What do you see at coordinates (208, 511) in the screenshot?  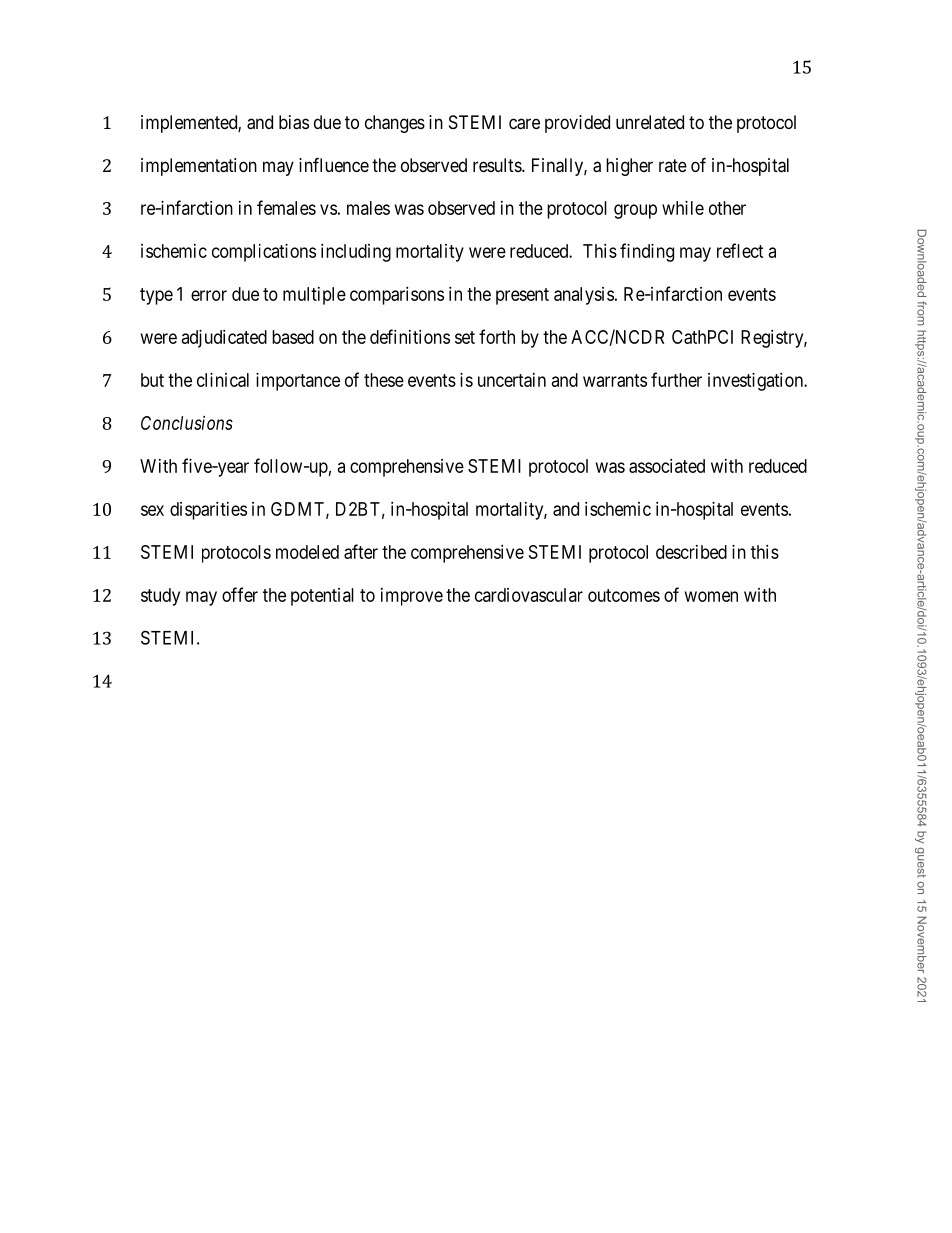 I see `disparities` at bounding box center [208, 511].
